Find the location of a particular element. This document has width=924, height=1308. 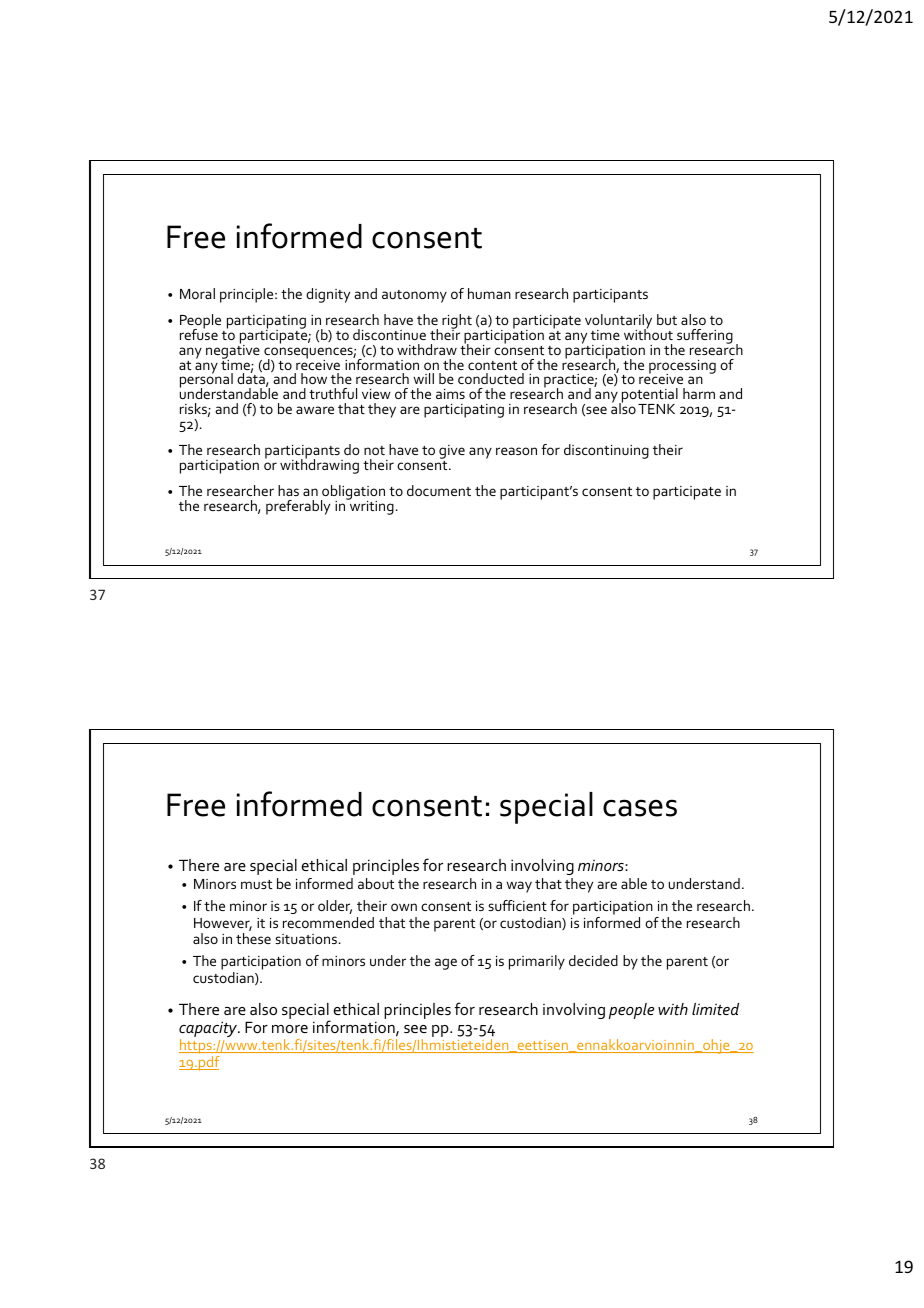

cases is located at coordinates (640, 808).
